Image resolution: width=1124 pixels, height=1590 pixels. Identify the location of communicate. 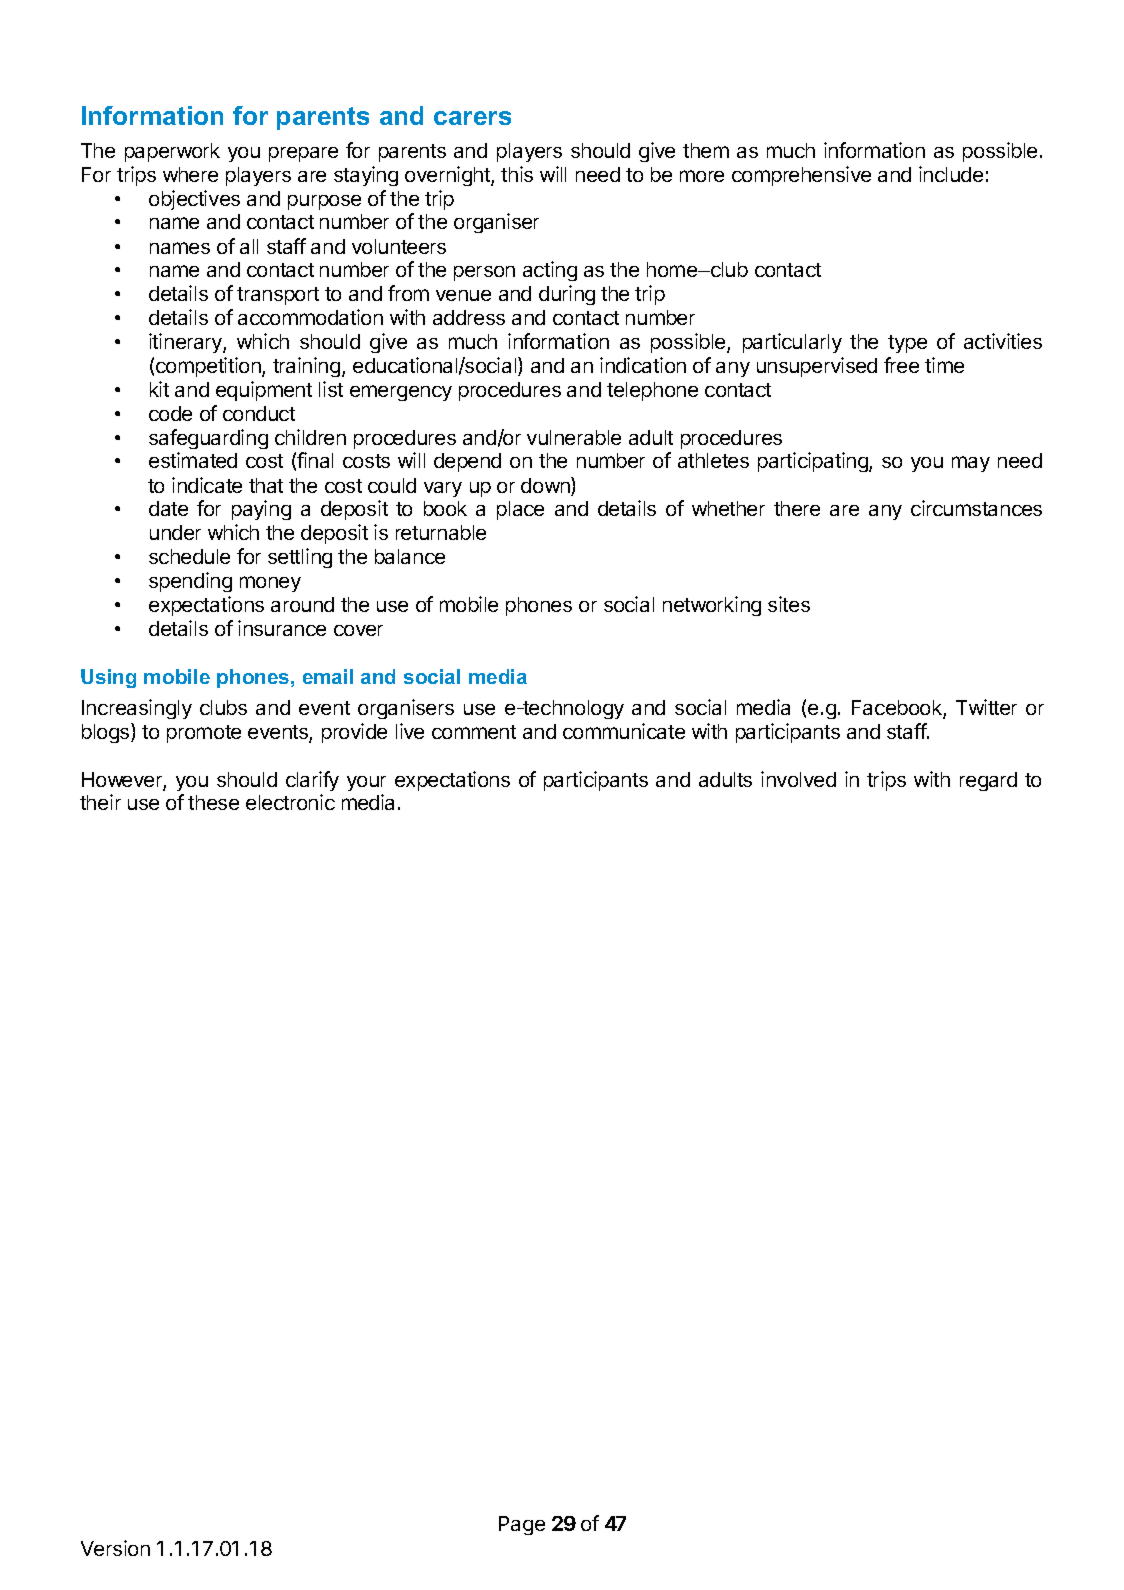
(624, 731).
